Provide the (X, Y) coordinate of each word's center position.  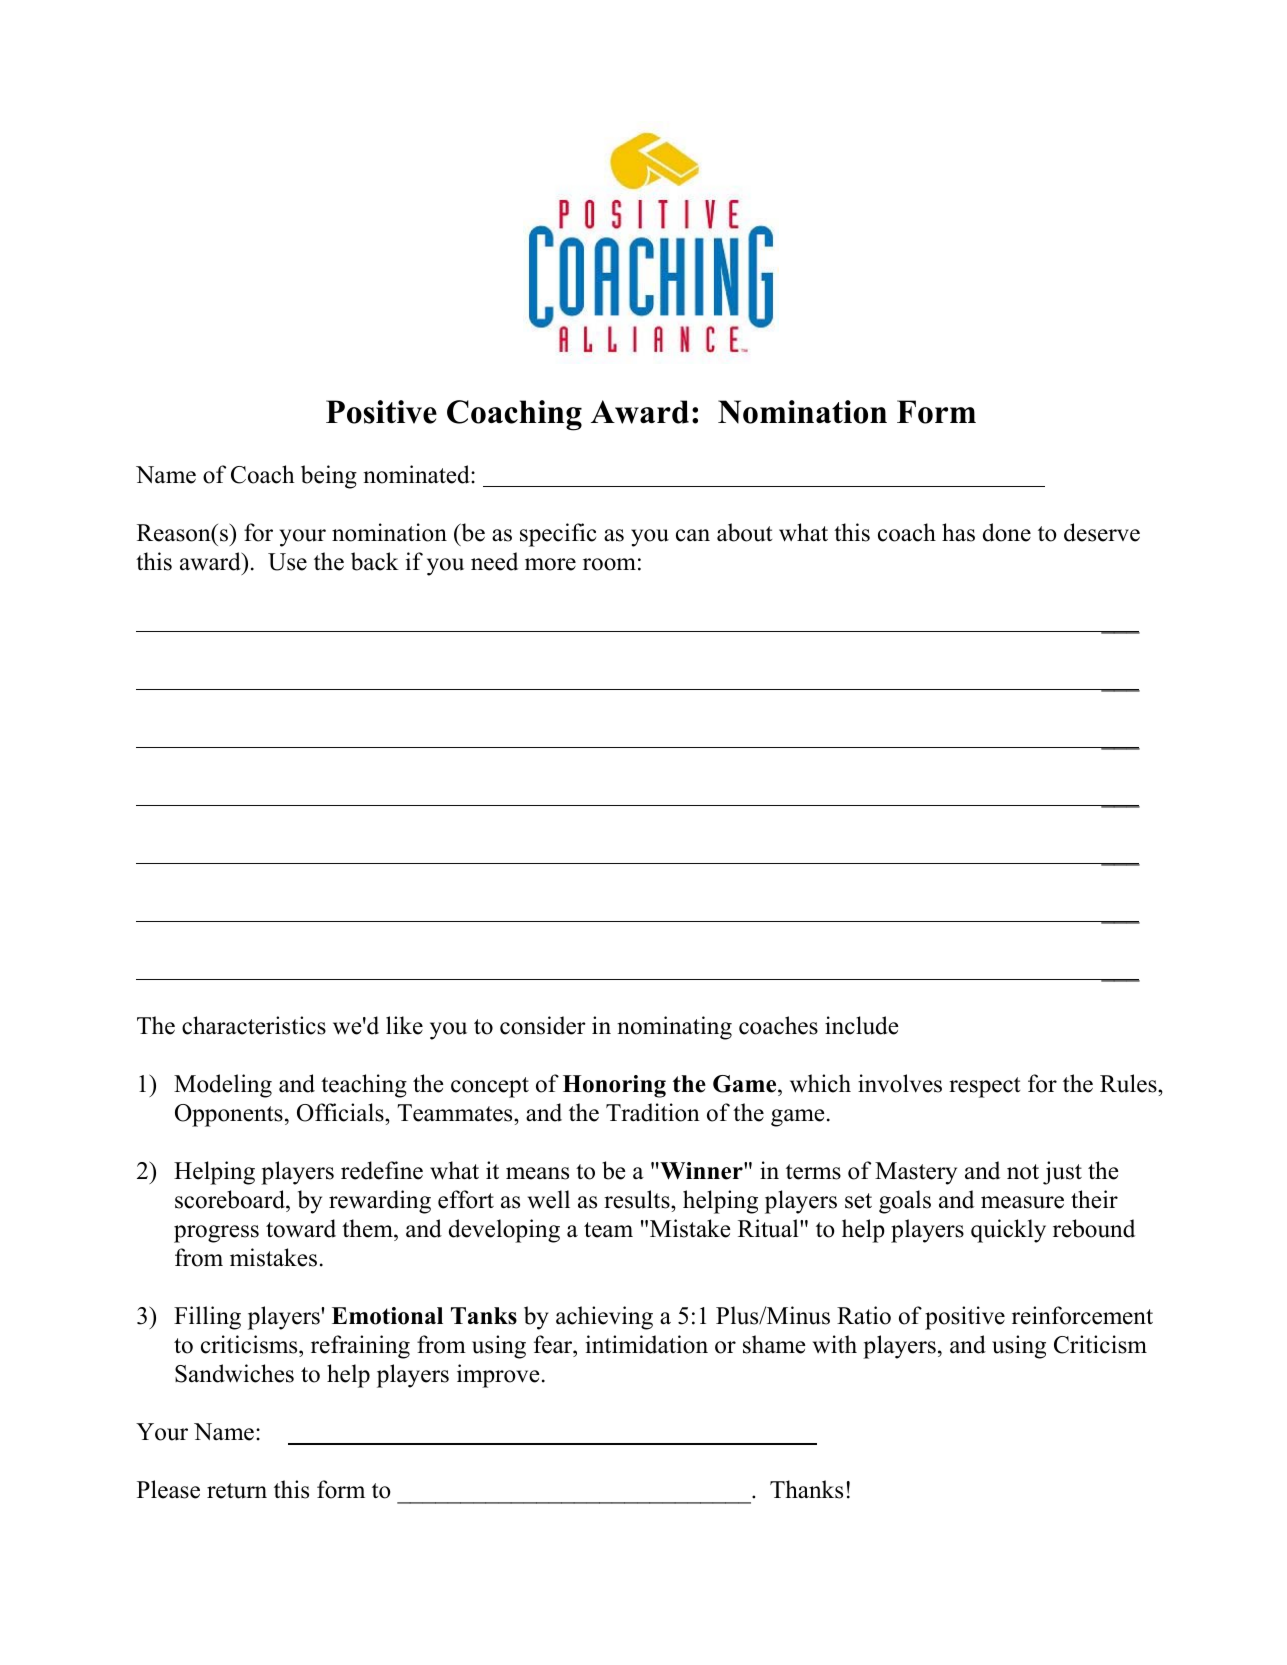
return (237, 1491)
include (861, 1025)
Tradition (653, 1112)
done (1007, 532)
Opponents (229, 1115)
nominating (674, 1028)
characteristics (254, 1025)
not (1023, 1172)
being (329, 477)
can (693, 535)
